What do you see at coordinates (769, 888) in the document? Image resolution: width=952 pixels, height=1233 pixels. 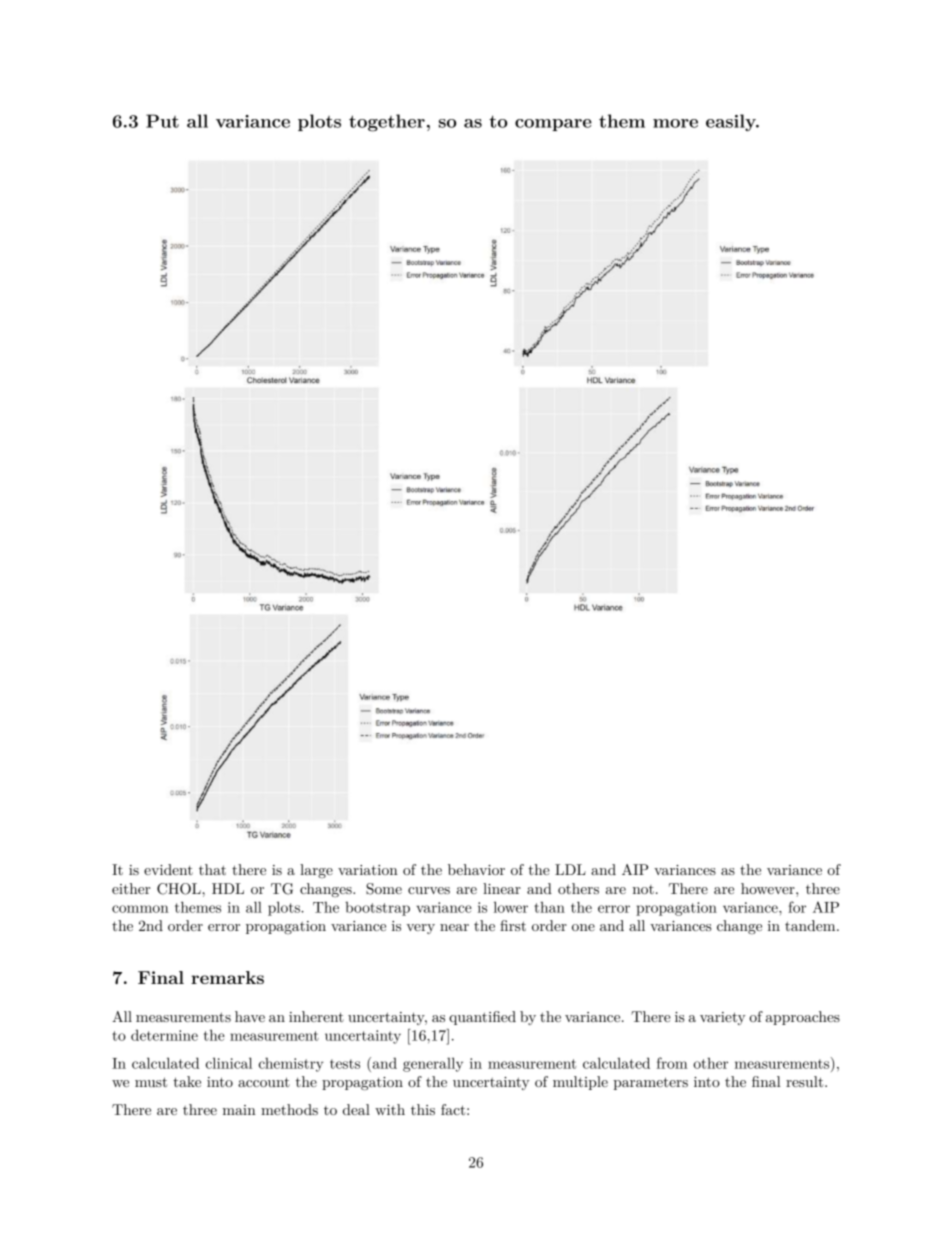 I see `however` at bounding box center [769, 888].
